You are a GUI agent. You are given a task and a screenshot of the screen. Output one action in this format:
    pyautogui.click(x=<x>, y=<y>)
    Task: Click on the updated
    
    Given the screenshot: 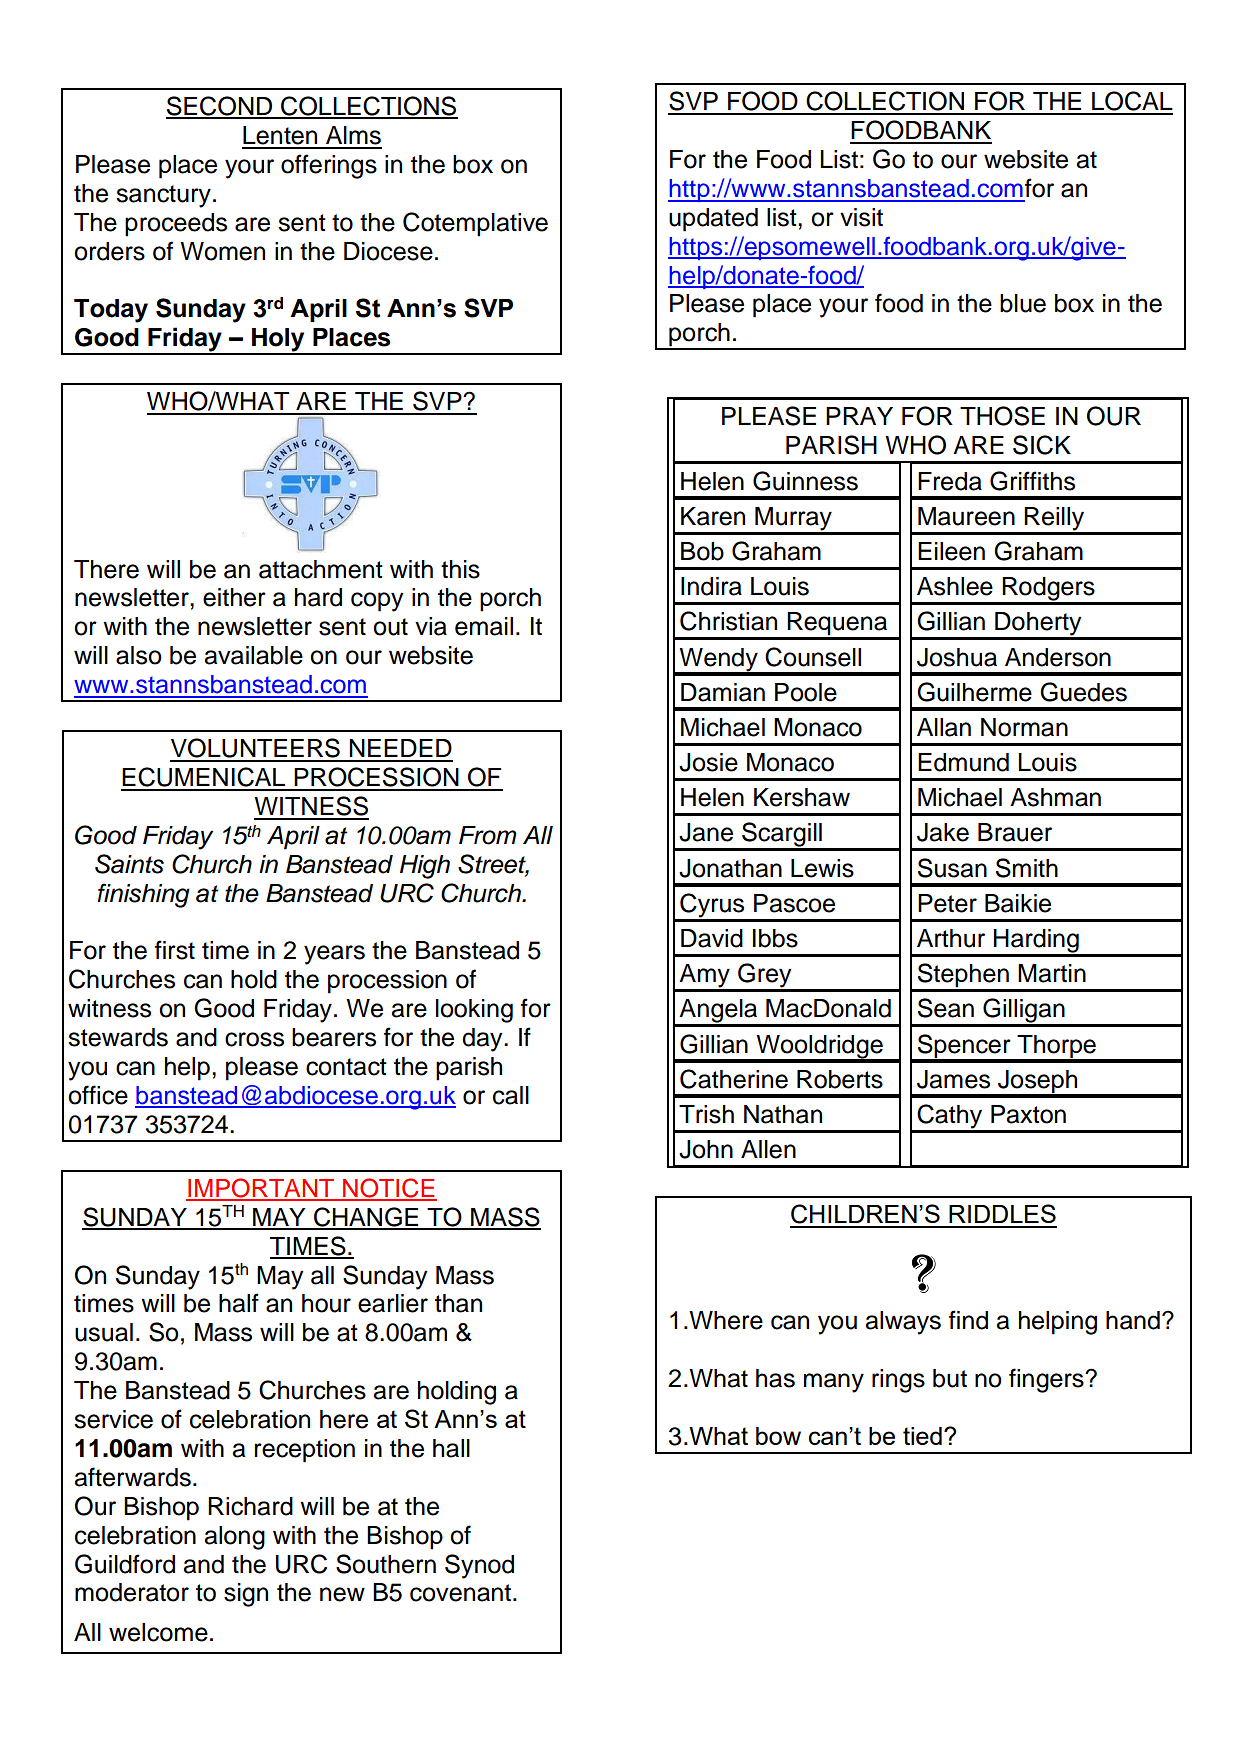 What is the action you would take?
    pyautogui.click(x=713, y=220)
